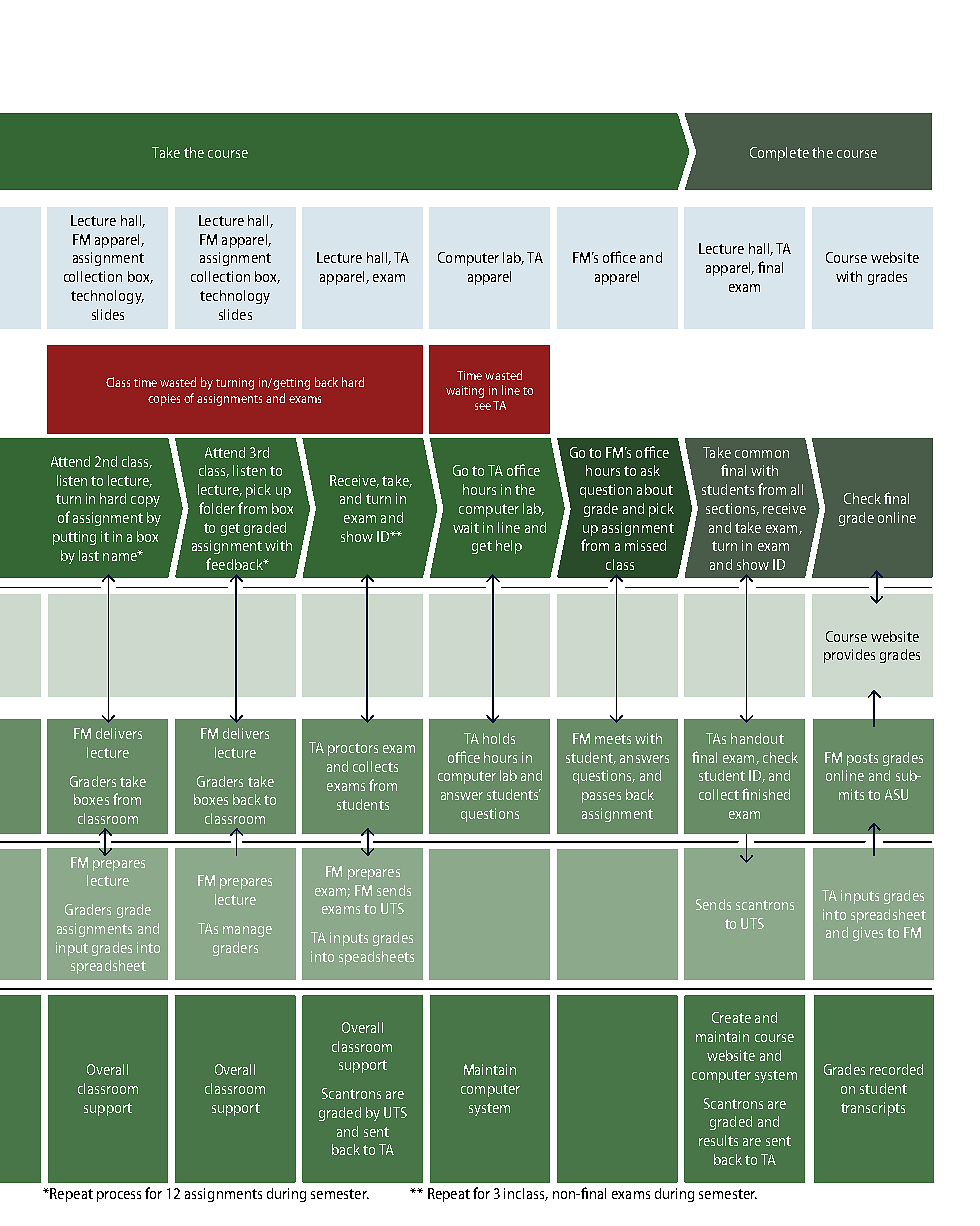 The image size is (980, 1226). I want to click on process, so click(119, 1196).
